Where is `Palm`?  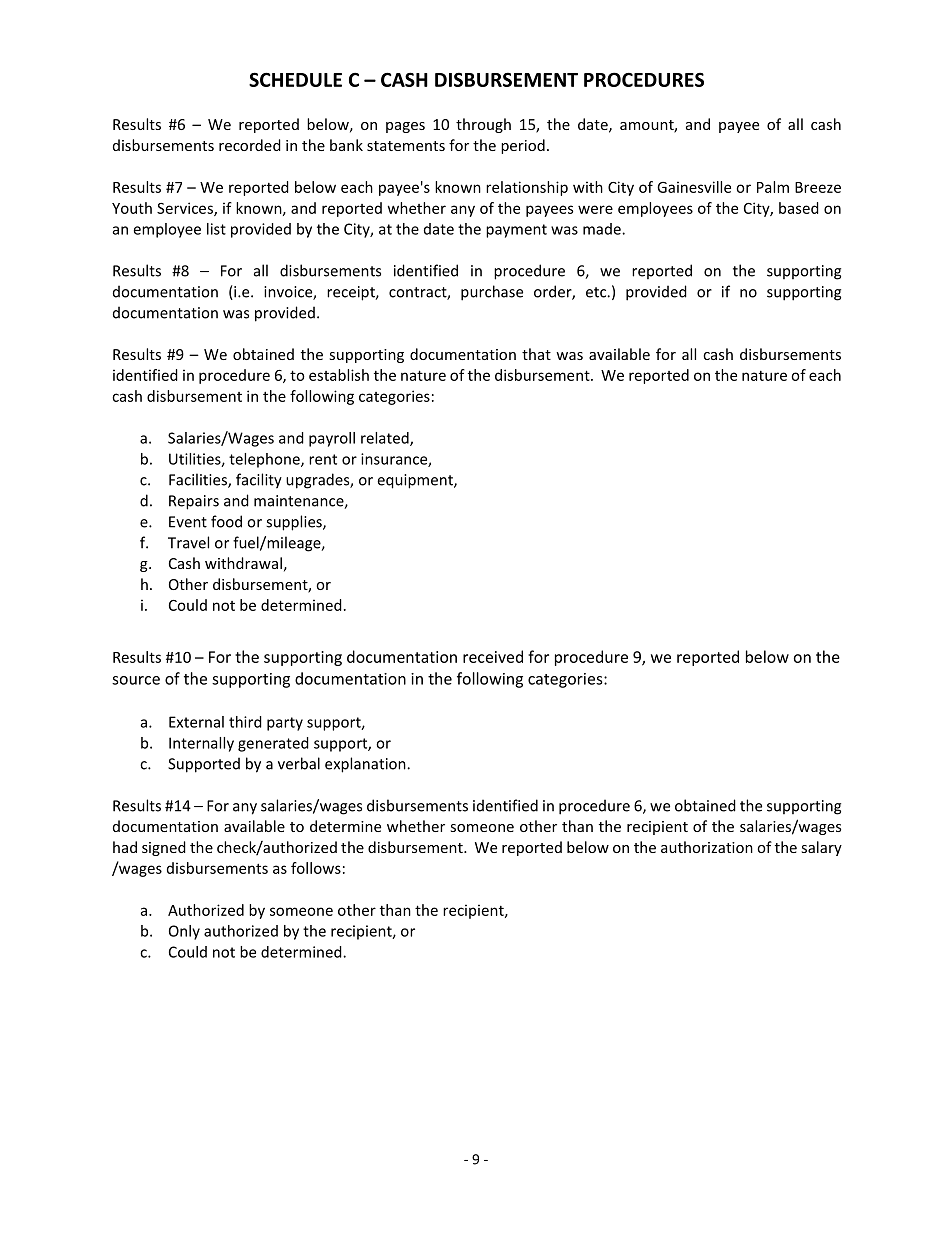 Palm is located at coordinates (773, 187).
